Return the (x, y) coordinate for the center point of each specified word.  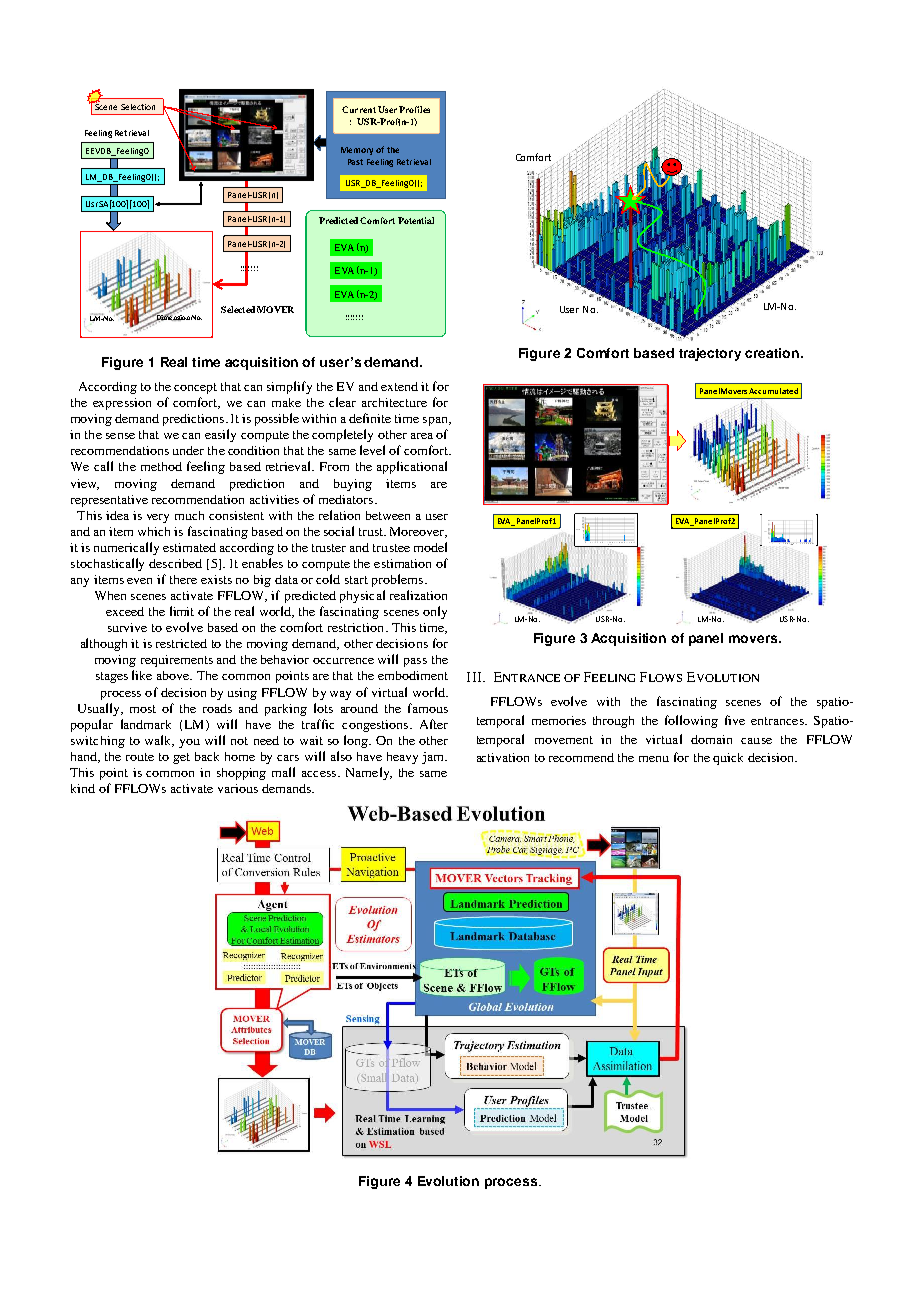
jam (434, 758)
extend (399, 386)
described (175, 563)
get (181, 758)
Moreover (418, 532)
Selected (238, 309)
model (430, 547)
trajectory (710, 354)
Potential (416, 220)
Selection (138, 107)
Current (359, 109)
